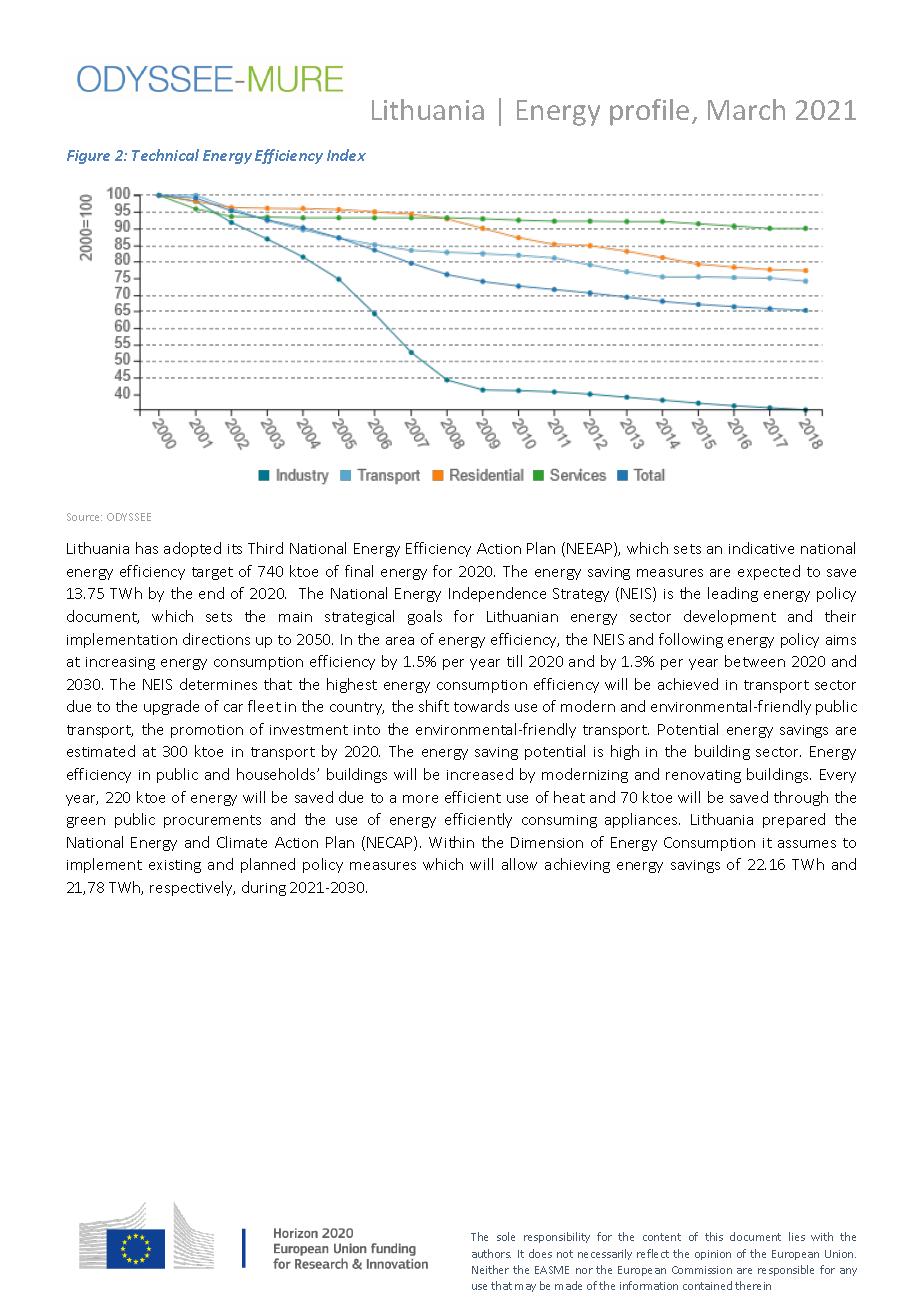 This document has width=924, height=1308. What do you see at coordinates (755, 661) in the document?
I see `between` at bounding box center [755, 661].
